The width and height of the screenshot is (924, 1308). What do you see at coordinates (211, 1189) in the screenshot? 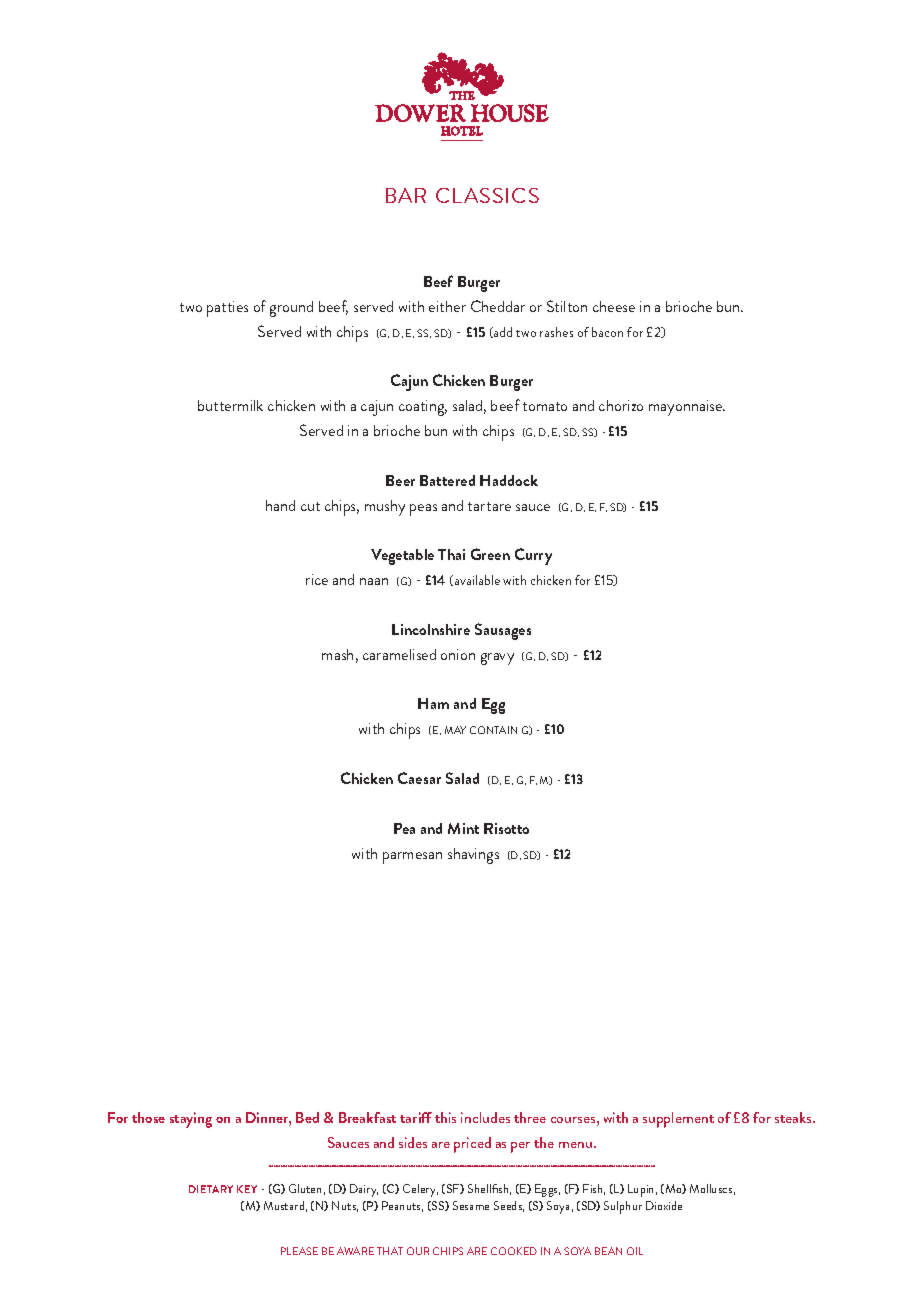
I see `DIETARY` at bounding box center [211, 1189].
